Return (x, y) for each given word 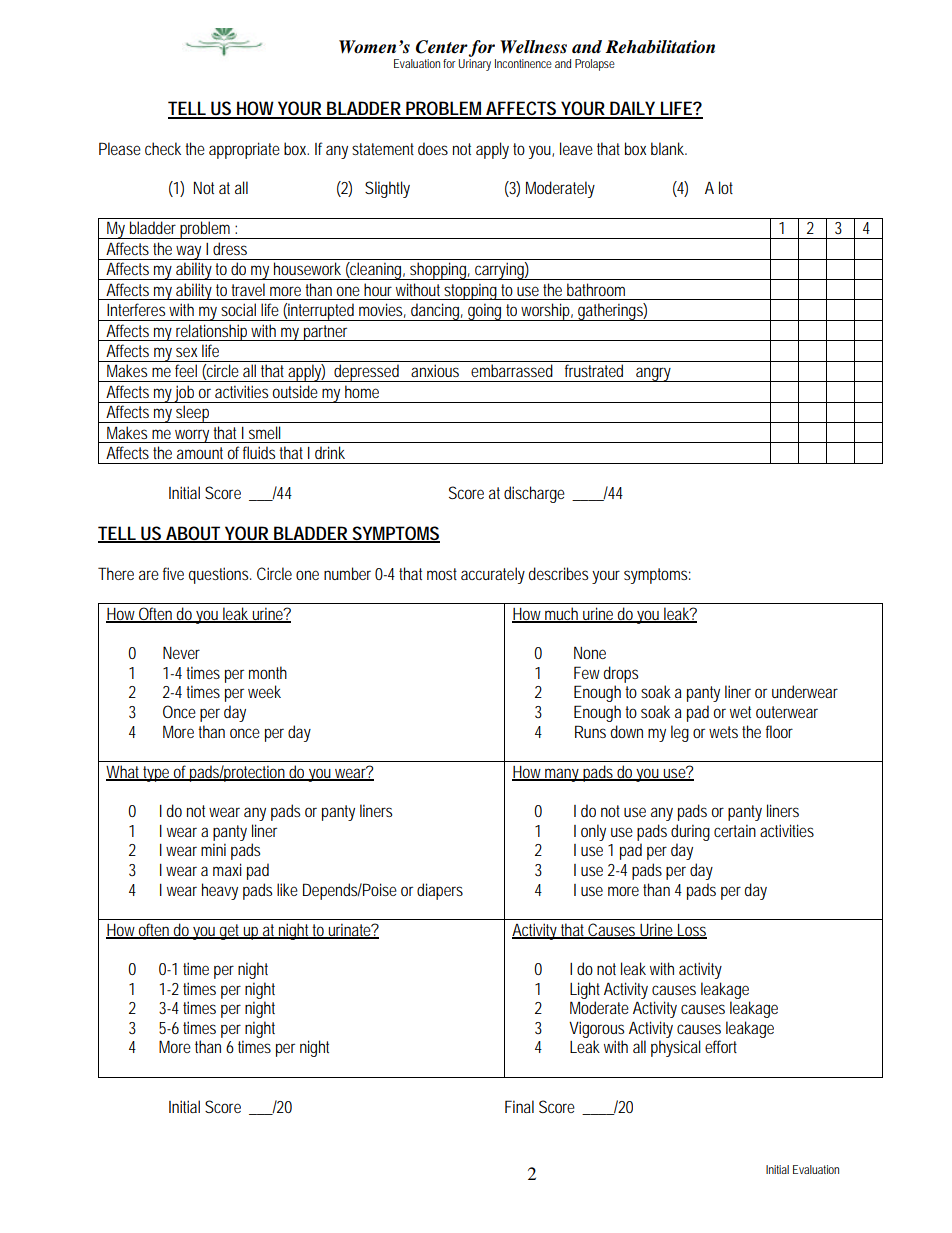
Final (519, 1106)
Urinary (475, 65)
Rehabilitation (660, 47)
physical (676, 1048)
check (163, 148)
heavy (220, 891)
